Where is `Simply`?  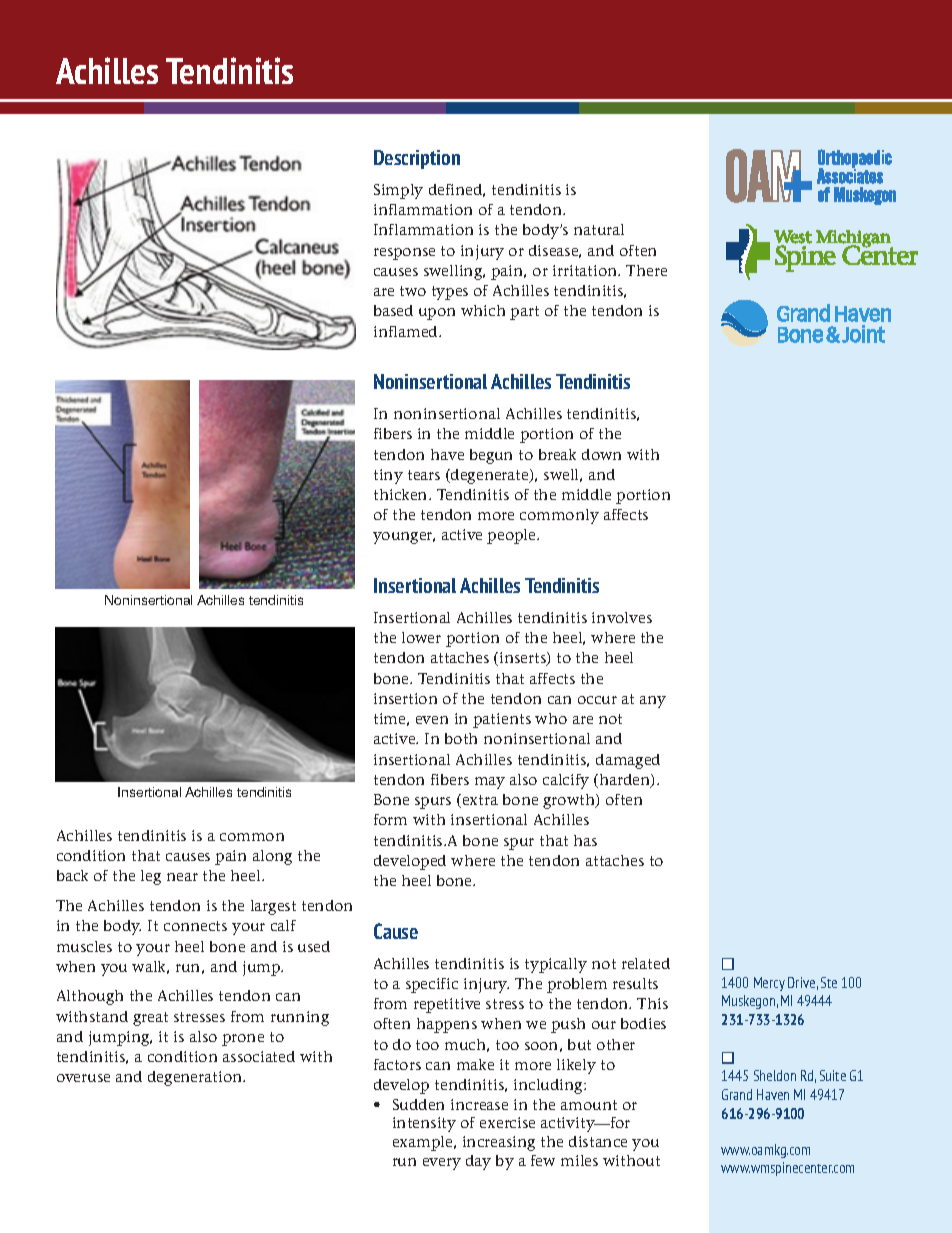 Simply is located at coordinates (398, 191).
